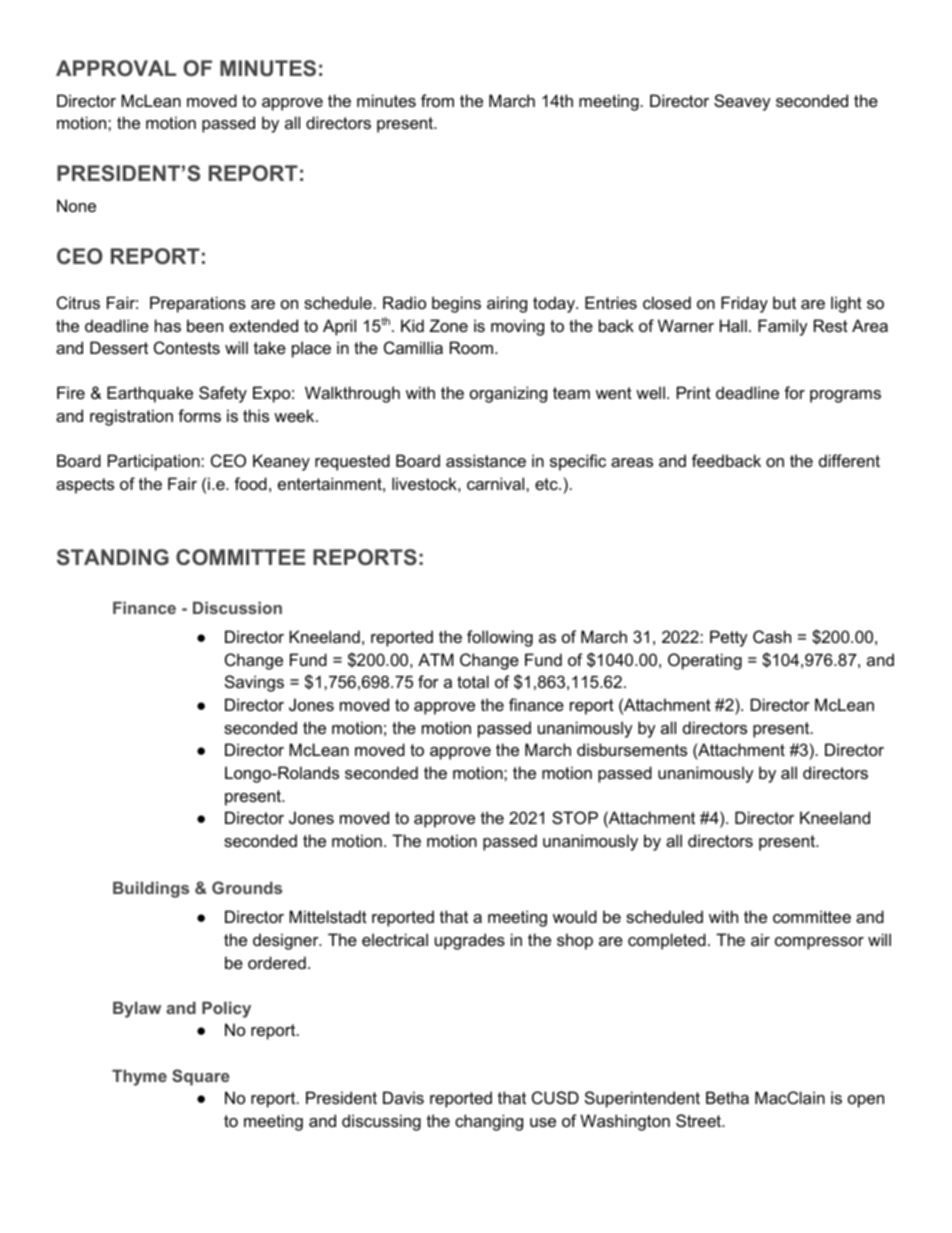 The height and width of the page is (1233, 952). What do you see at coordinates (784, 302) in the page?
I see `but` at bounding box center [784, 302].
